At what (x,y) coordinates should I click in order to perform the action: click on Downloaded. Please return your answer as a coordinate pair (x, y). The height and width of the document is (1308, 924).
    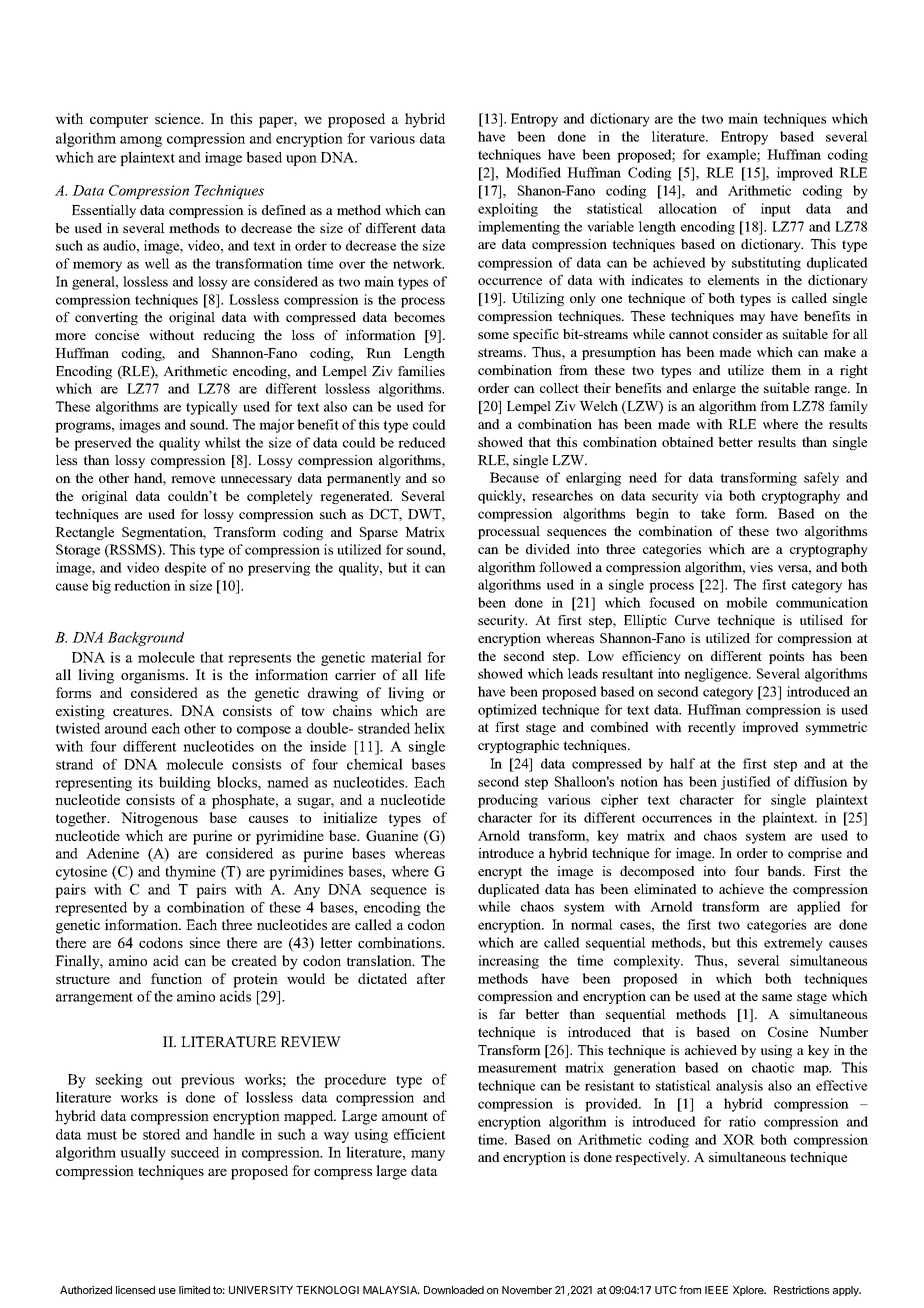
    Looking at the image, I should click on (454, 1290).
